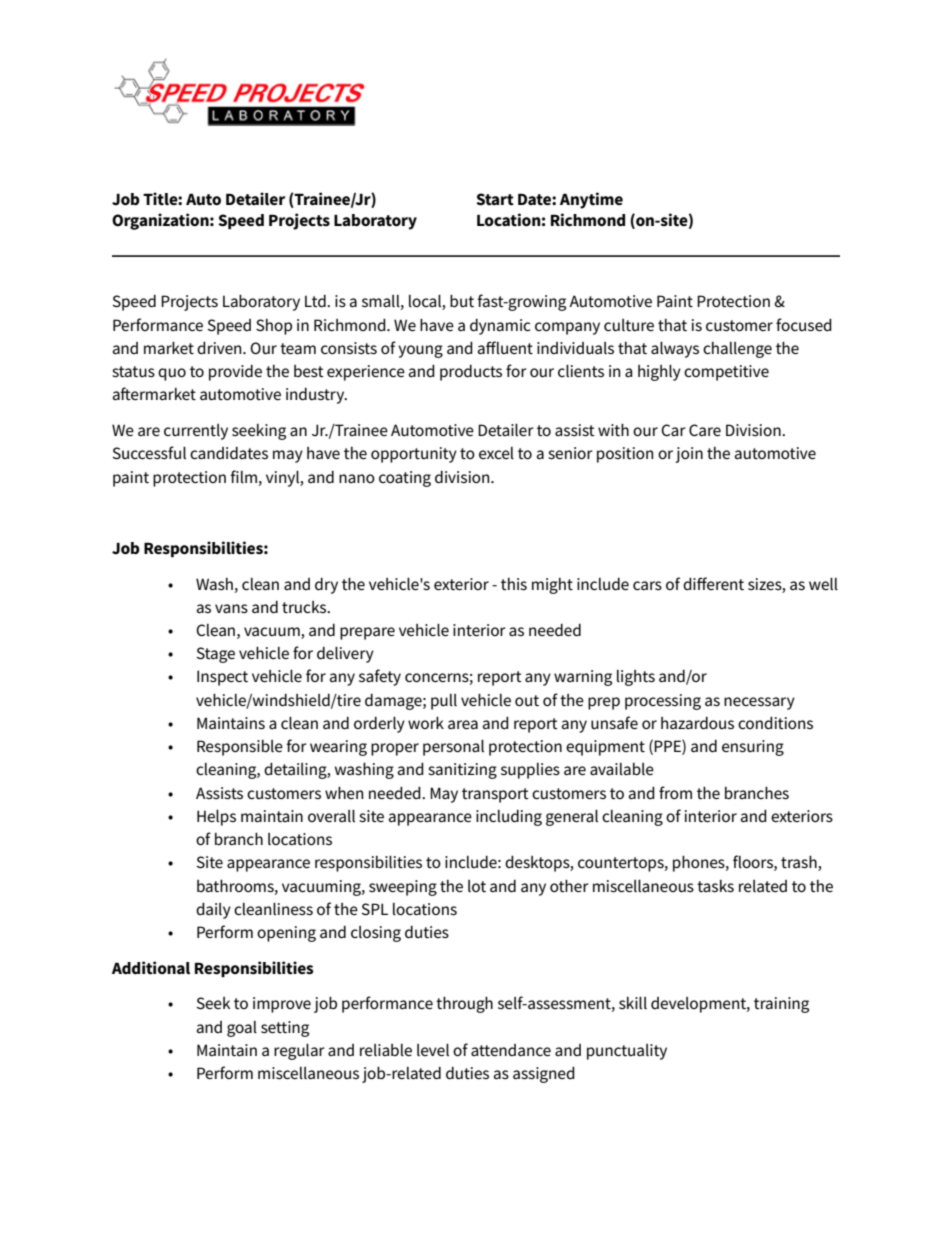 The image size is (952, 1233). What do you see at coordinates (591, 200) in the screenshot?
I see `Anytime` at bounding box center [591, 200].
